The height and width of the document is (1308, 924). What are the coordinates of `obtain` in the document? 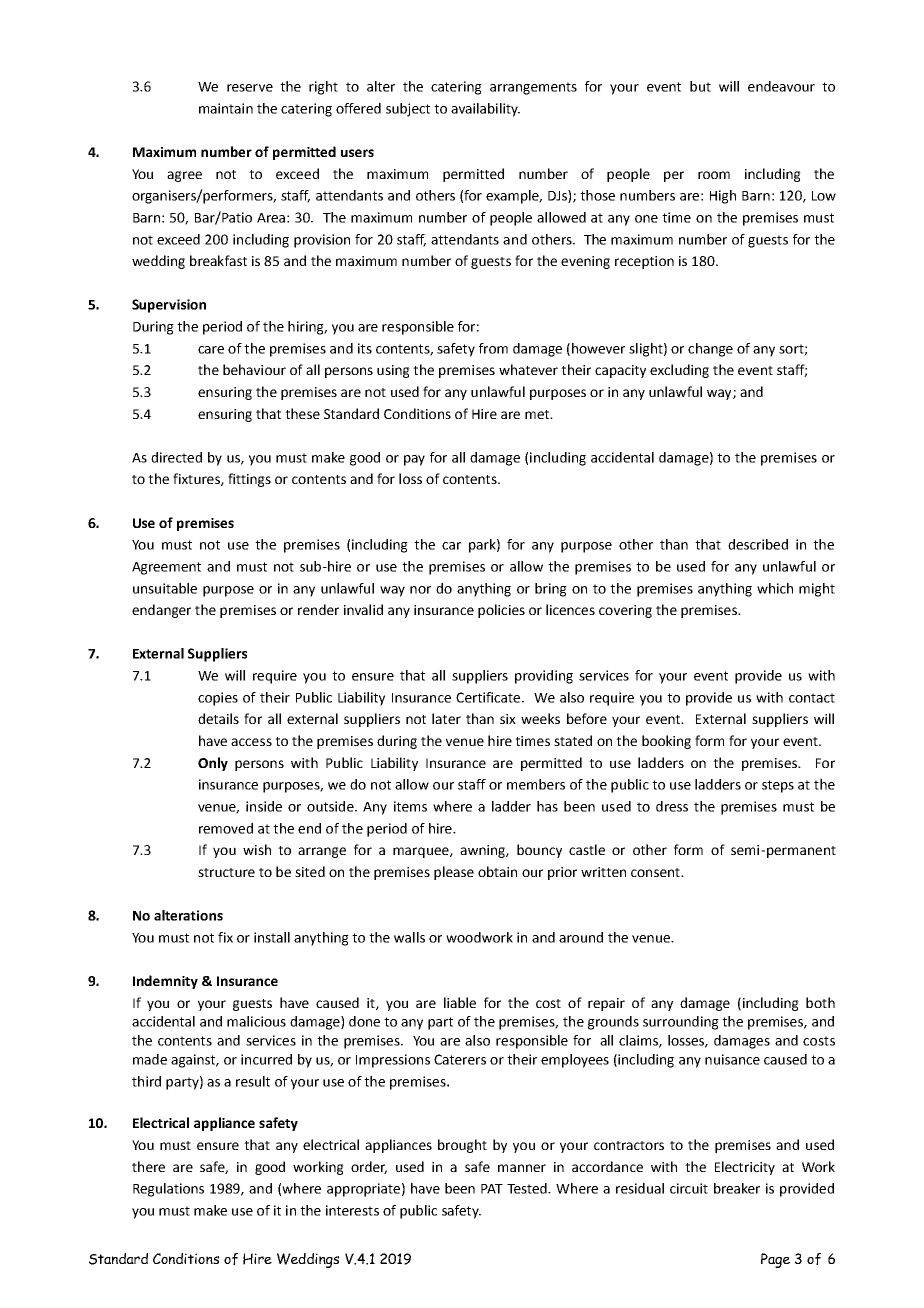 It's located at (497, 871).
